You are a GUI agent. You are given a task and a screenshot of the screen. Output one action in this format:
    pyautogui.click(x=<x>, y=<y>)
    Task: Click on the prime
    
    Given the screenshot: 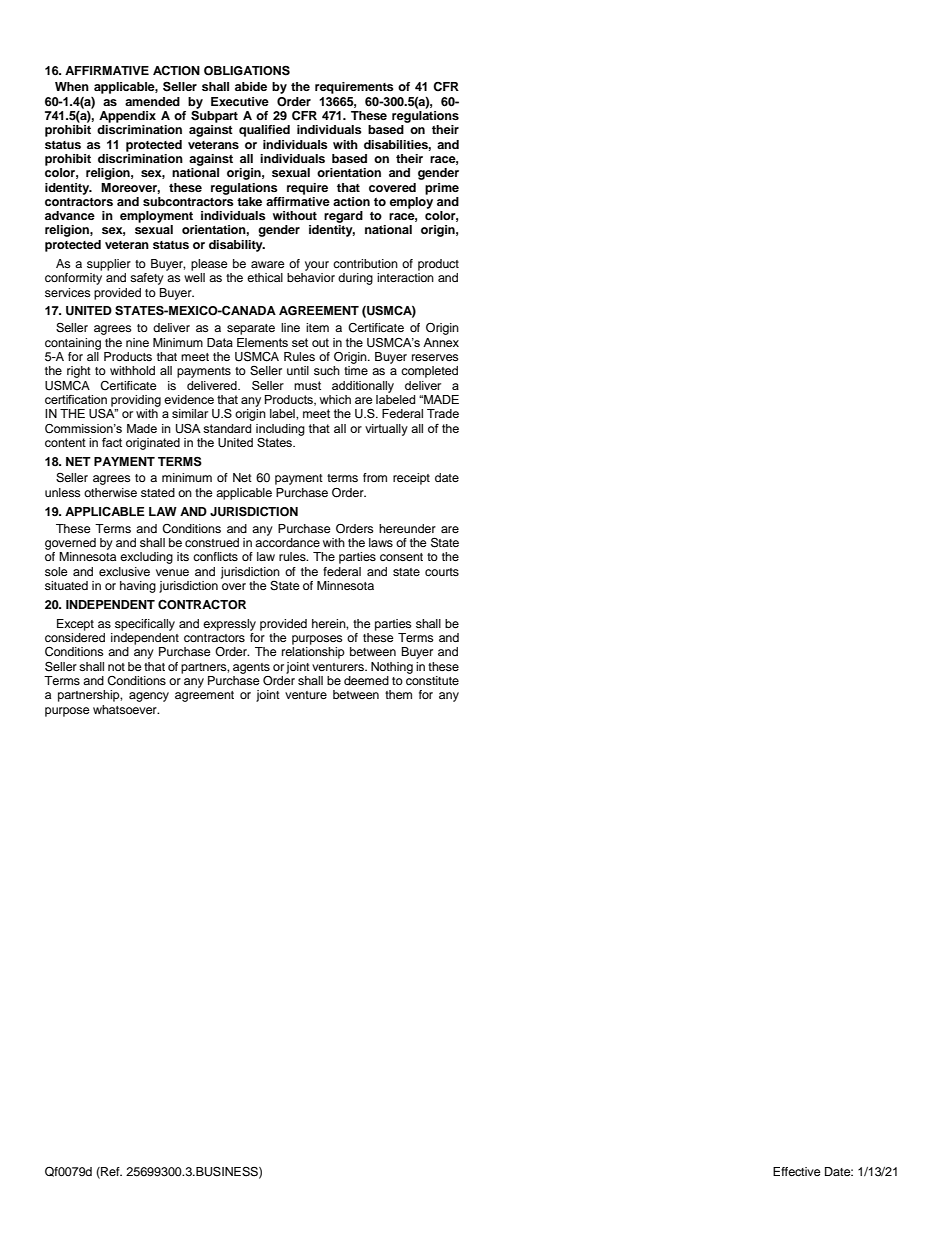 What is the action you would take?
    pyautogui.click(x=442, y=189)
